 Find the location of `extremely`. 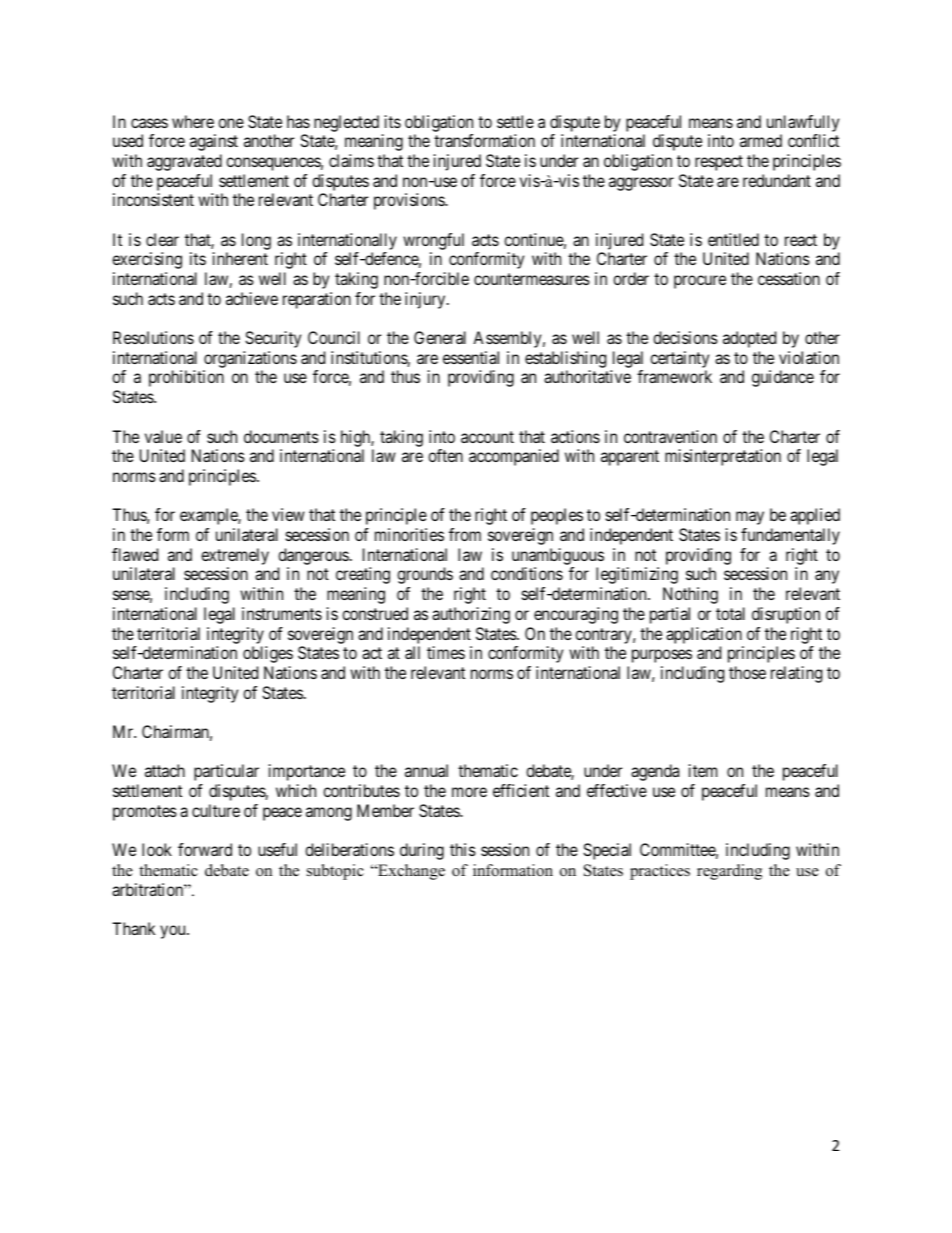

extremely is located at coordinates (235, 556).
